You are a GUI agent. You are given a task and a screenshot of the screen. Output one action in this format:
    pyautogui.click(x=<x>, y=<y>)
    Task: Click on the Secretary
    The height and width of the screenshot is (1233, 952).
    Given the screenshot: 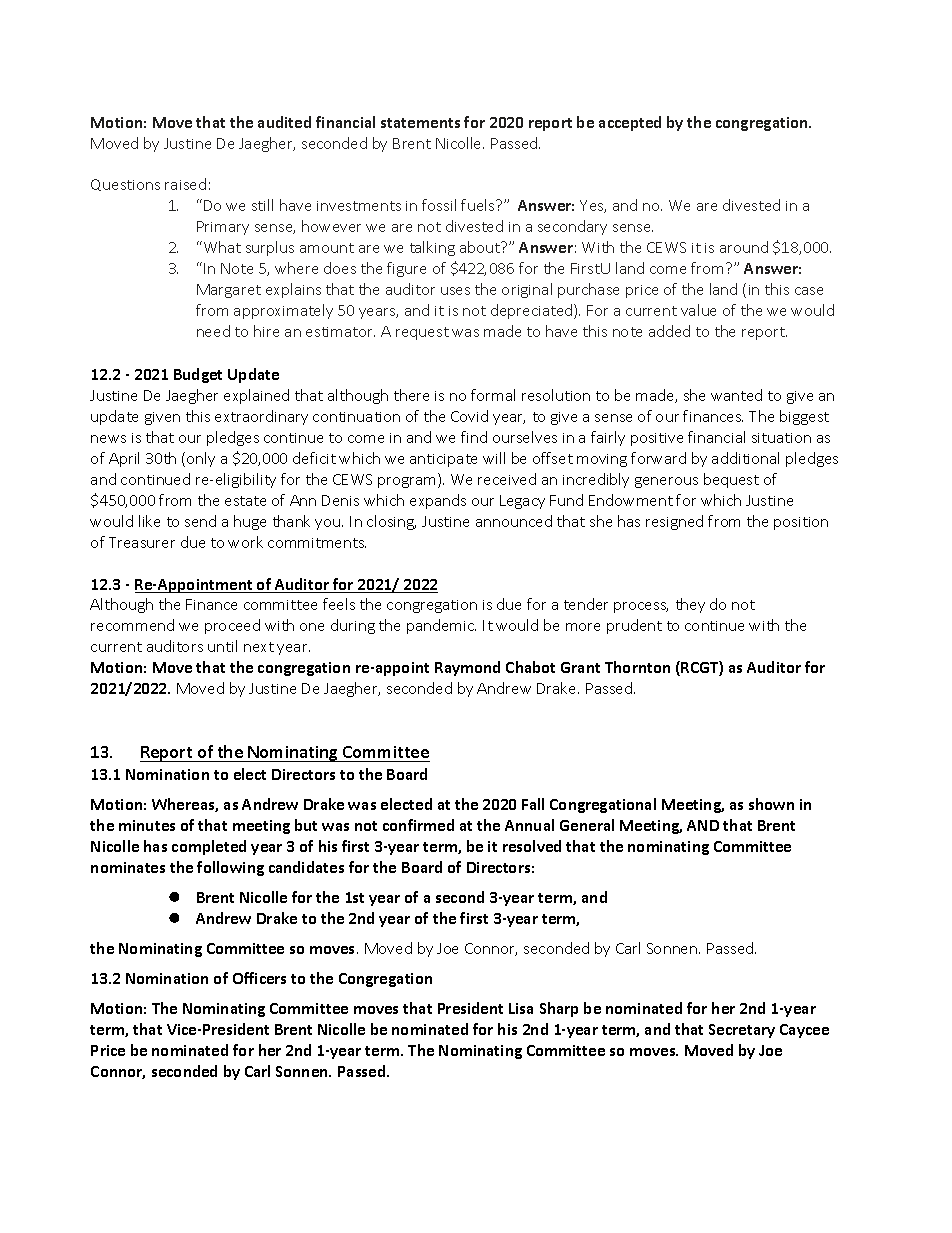 What is the action you would take?
    pyautogui.click(x=742, y=1031)
